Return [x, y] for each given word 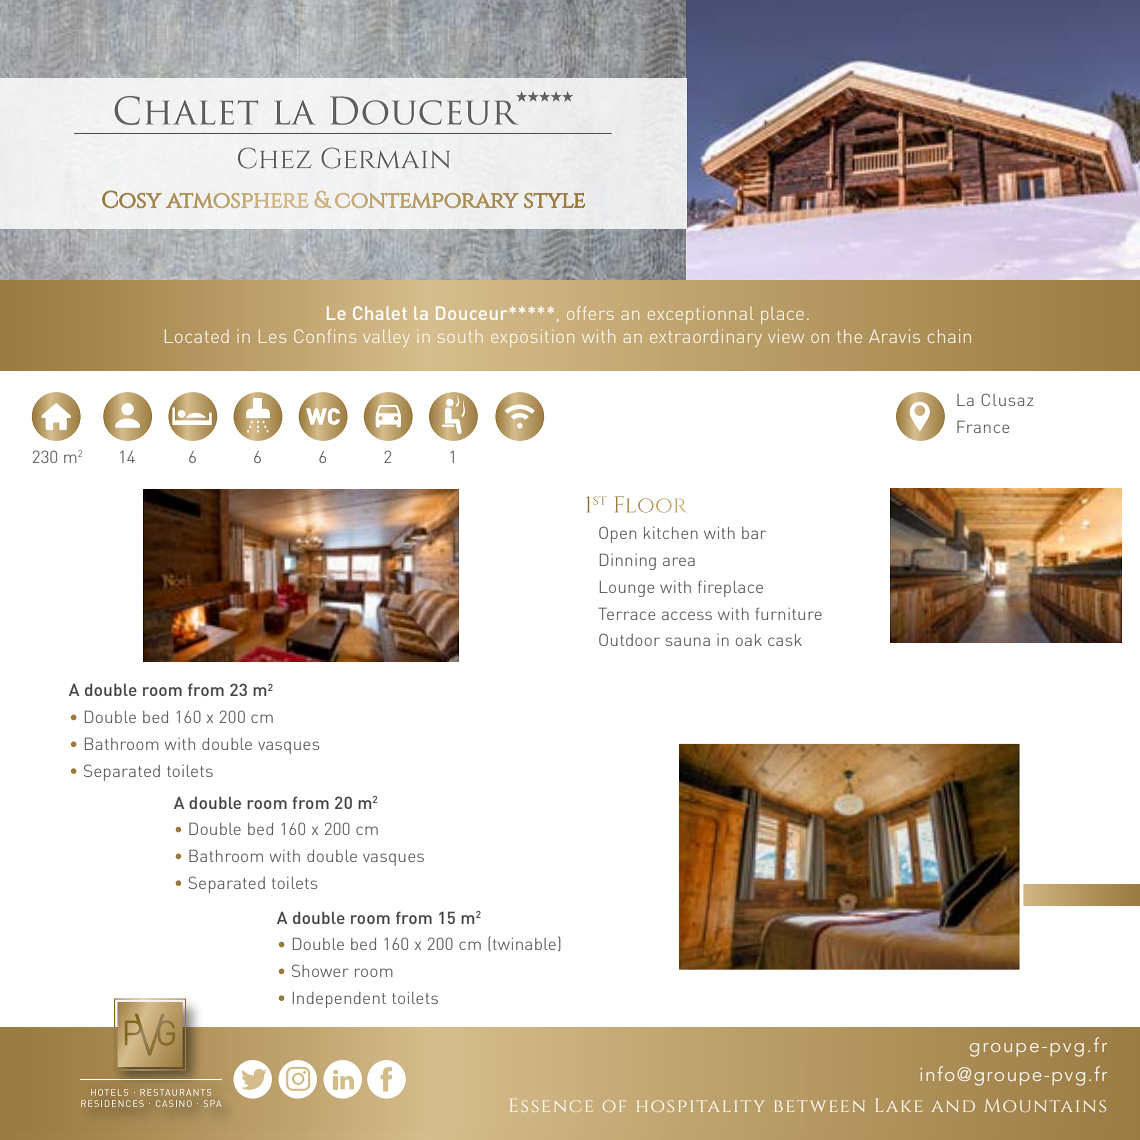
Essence [551, 1105]
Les [272, 336]
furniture [789, 614]
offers [590, 313]
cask [785, 640]
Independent [339, 1000]
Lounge [627, 589]
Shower [320, 970]
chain [949, 336]
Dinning [628, 561]
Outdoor [629, 639]
